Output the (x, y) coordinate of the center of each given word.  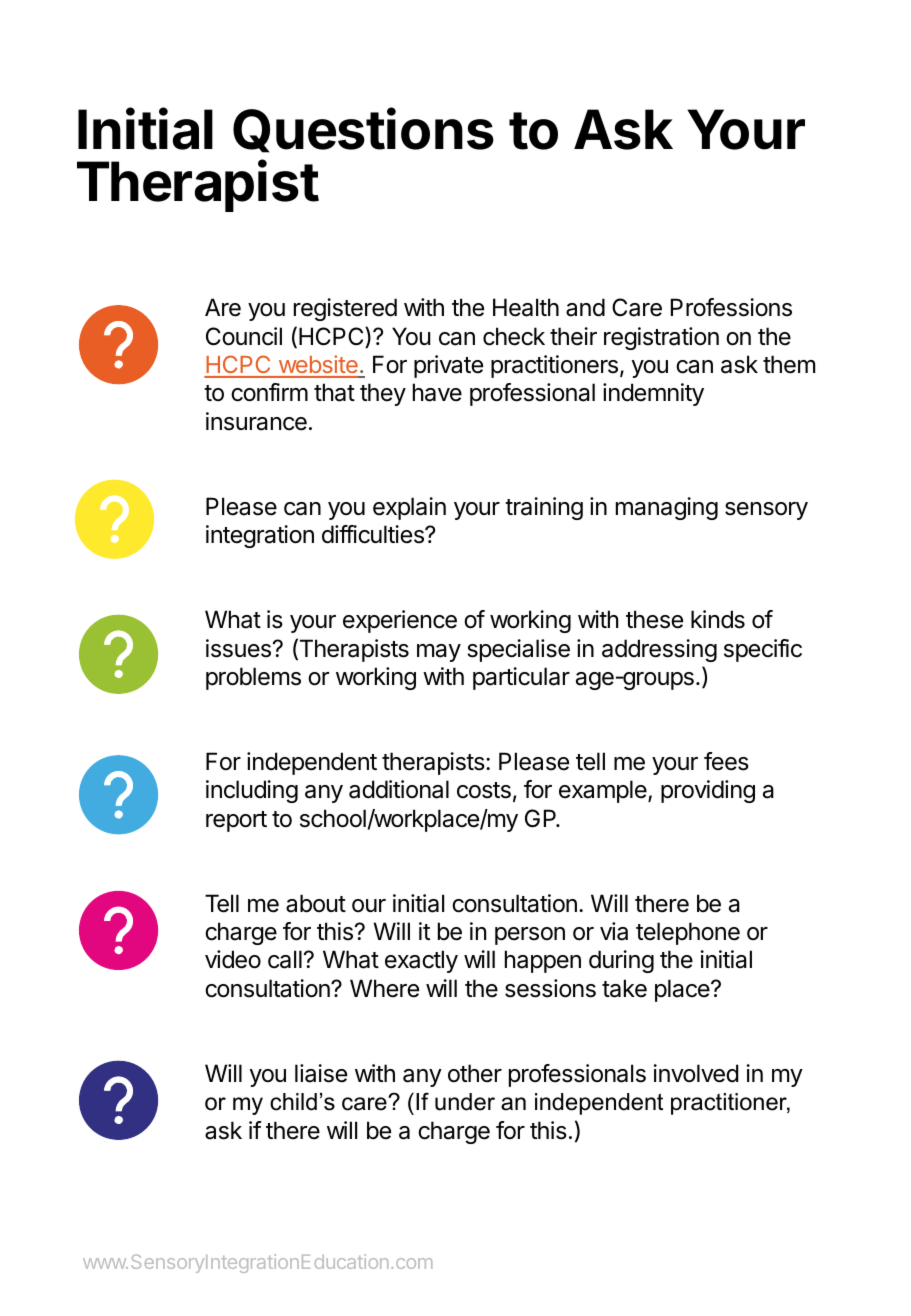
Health (526, 307)
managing (667, 508)
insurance (256, 421)
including (252, 791)
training (544, 508)
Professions (731, 307)
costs (484, 790)
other (475, 1073)
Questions (363, 130)
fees (726, 761)
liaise (321, 1073)
